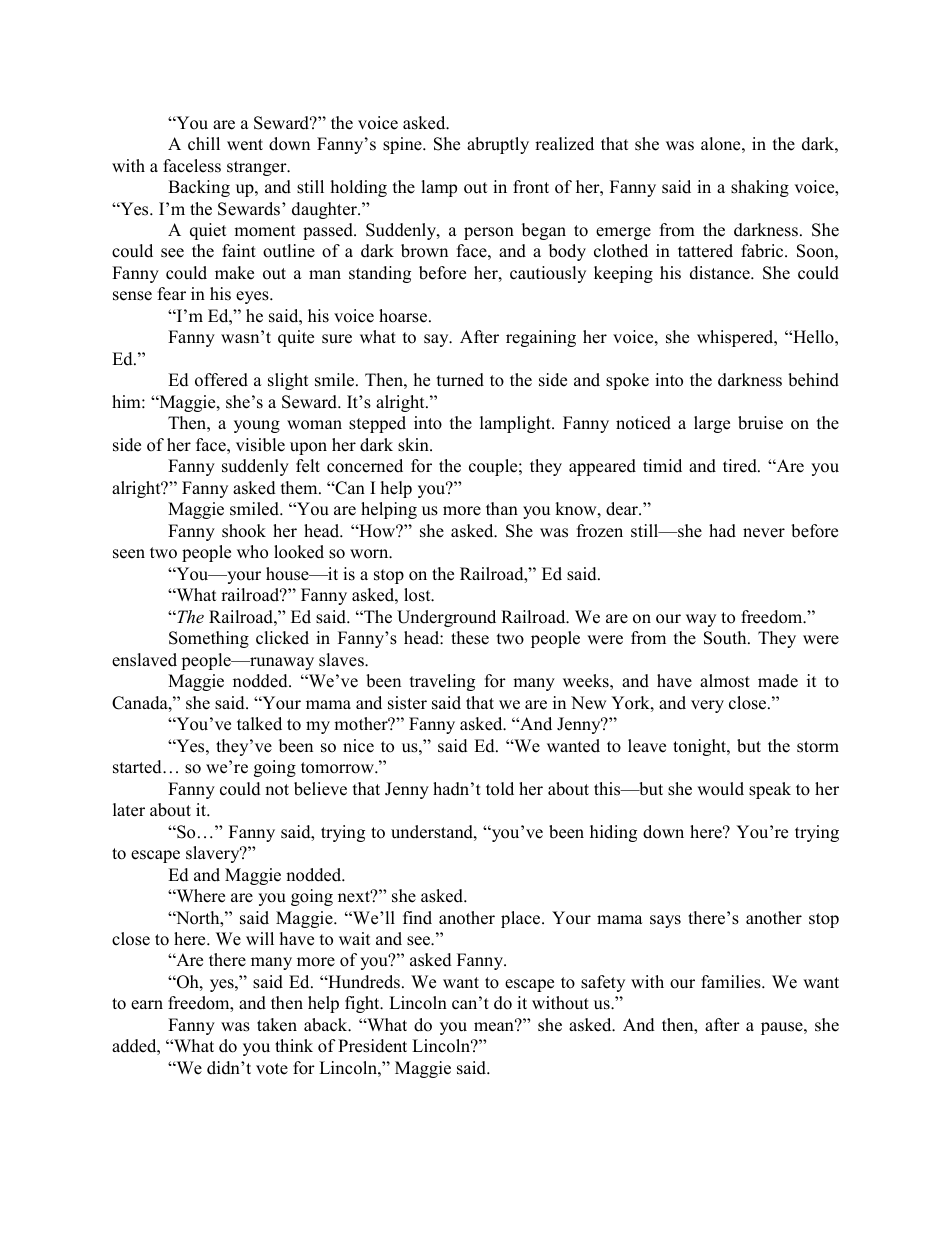  Describe the element at coordinates (363, 1004) in the image. I see `fight` at that location.
